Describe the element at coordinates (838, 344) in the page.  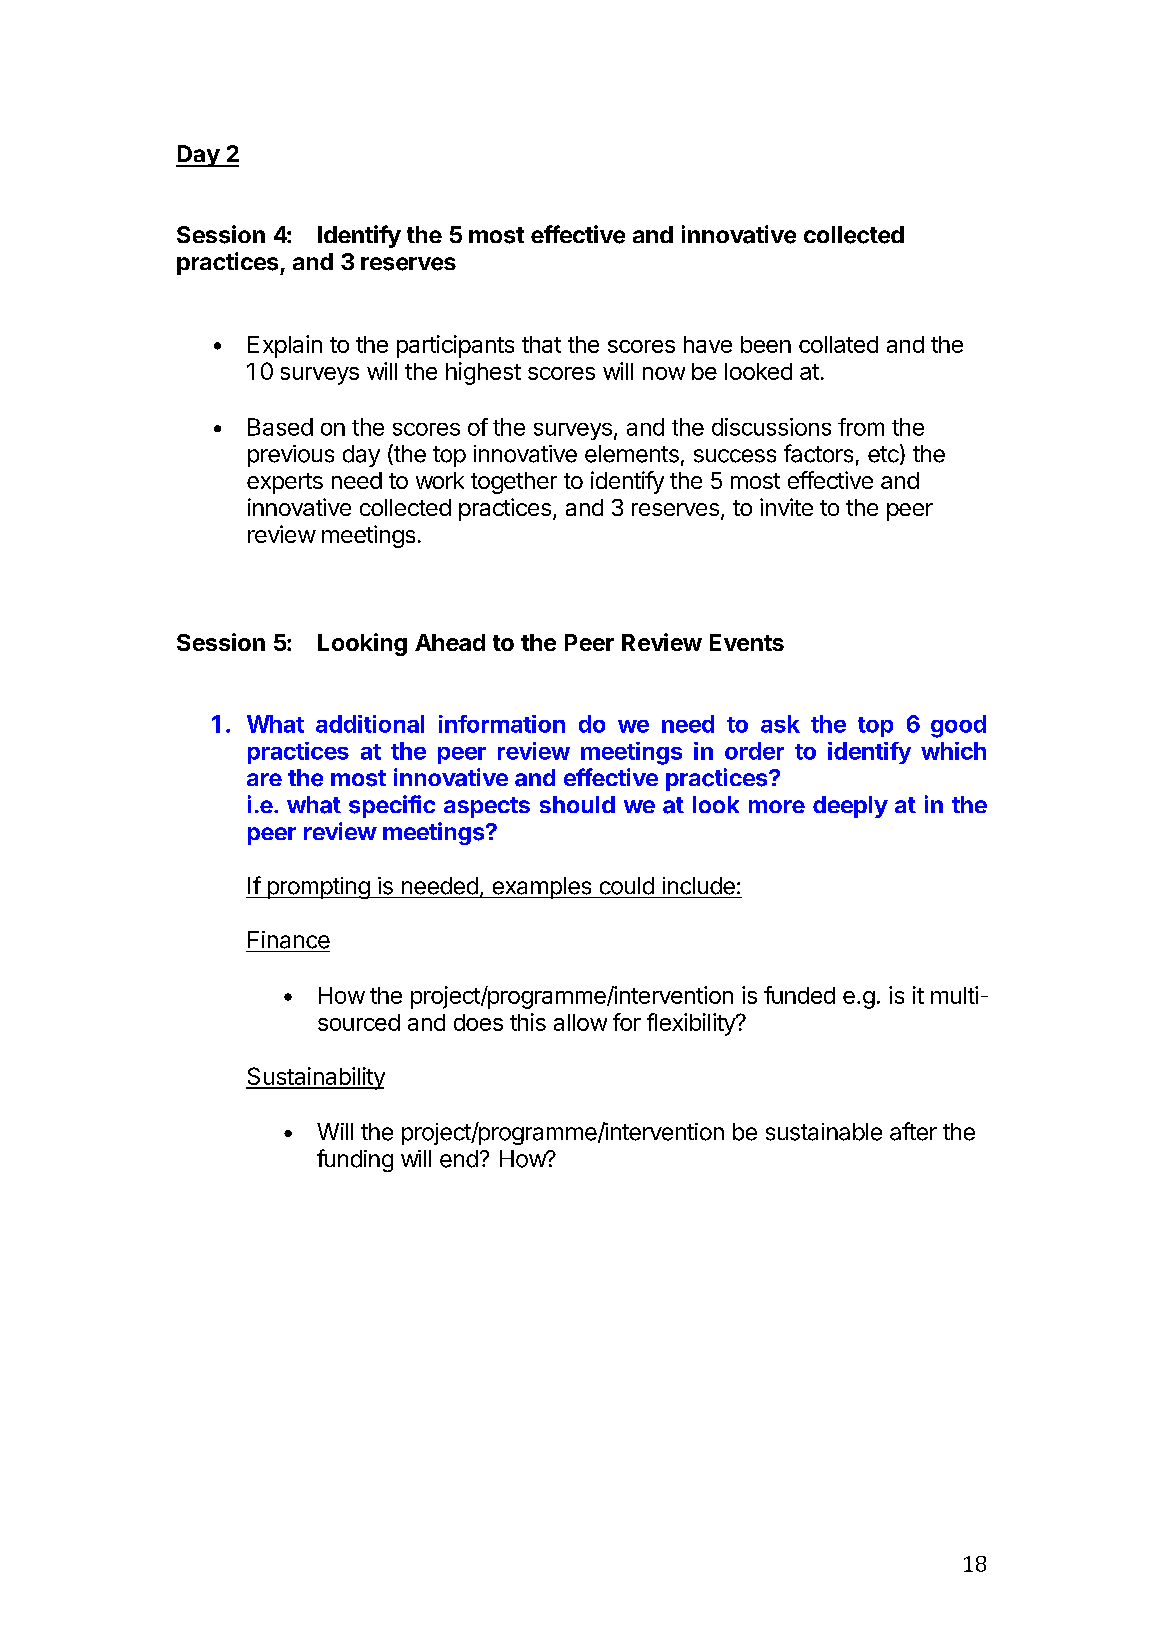
I see `collated` at that location.
